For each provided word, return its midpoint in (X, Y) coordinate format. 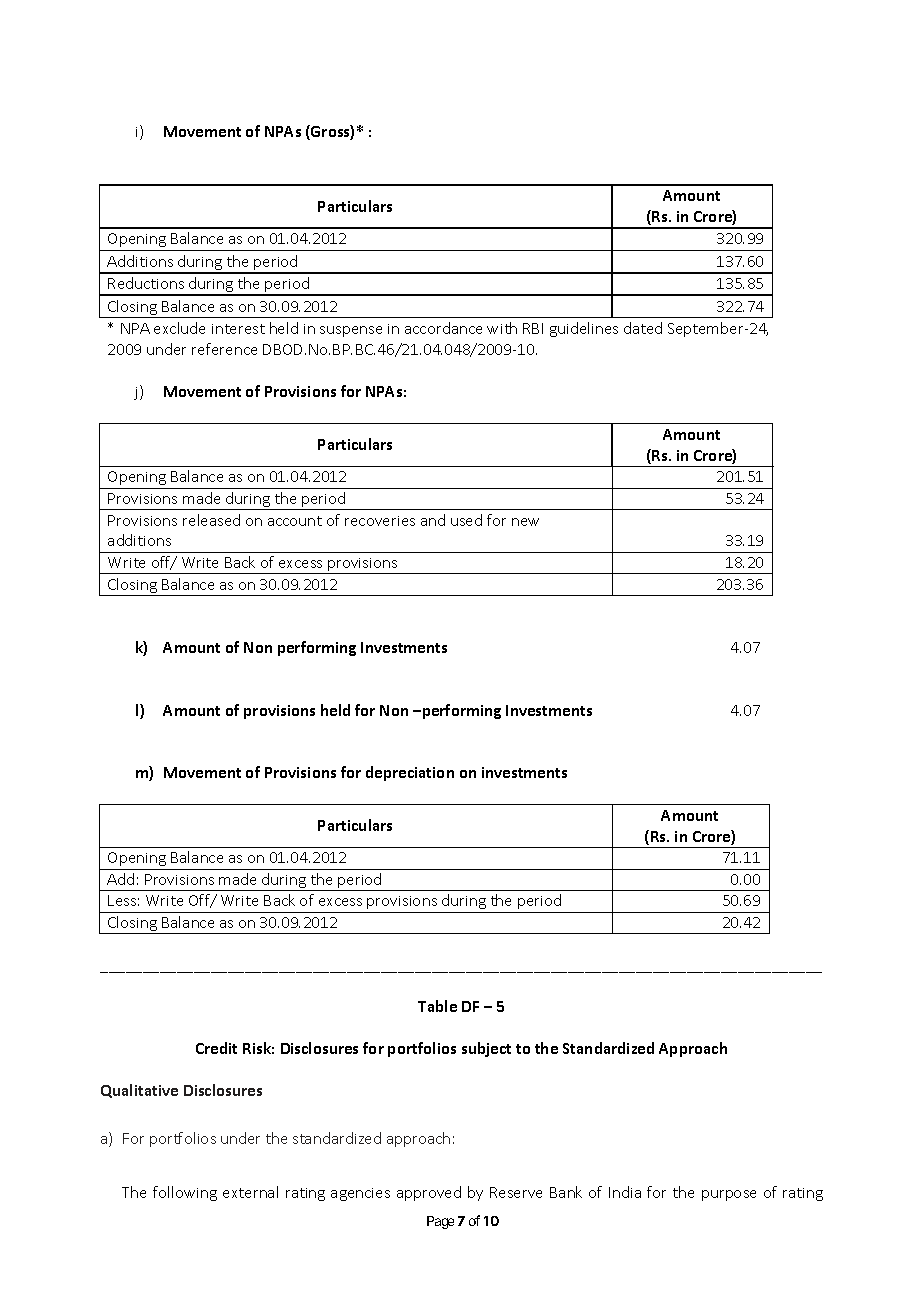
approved (429, 1193)
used (466, 520)
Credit (216, 1048)
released (211, 520)
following (185, 1193)
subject (486, 1049)
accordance (443, 328)
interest (238, 329)
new (525, 522)
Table (437, 1006)
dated (643, 328)
